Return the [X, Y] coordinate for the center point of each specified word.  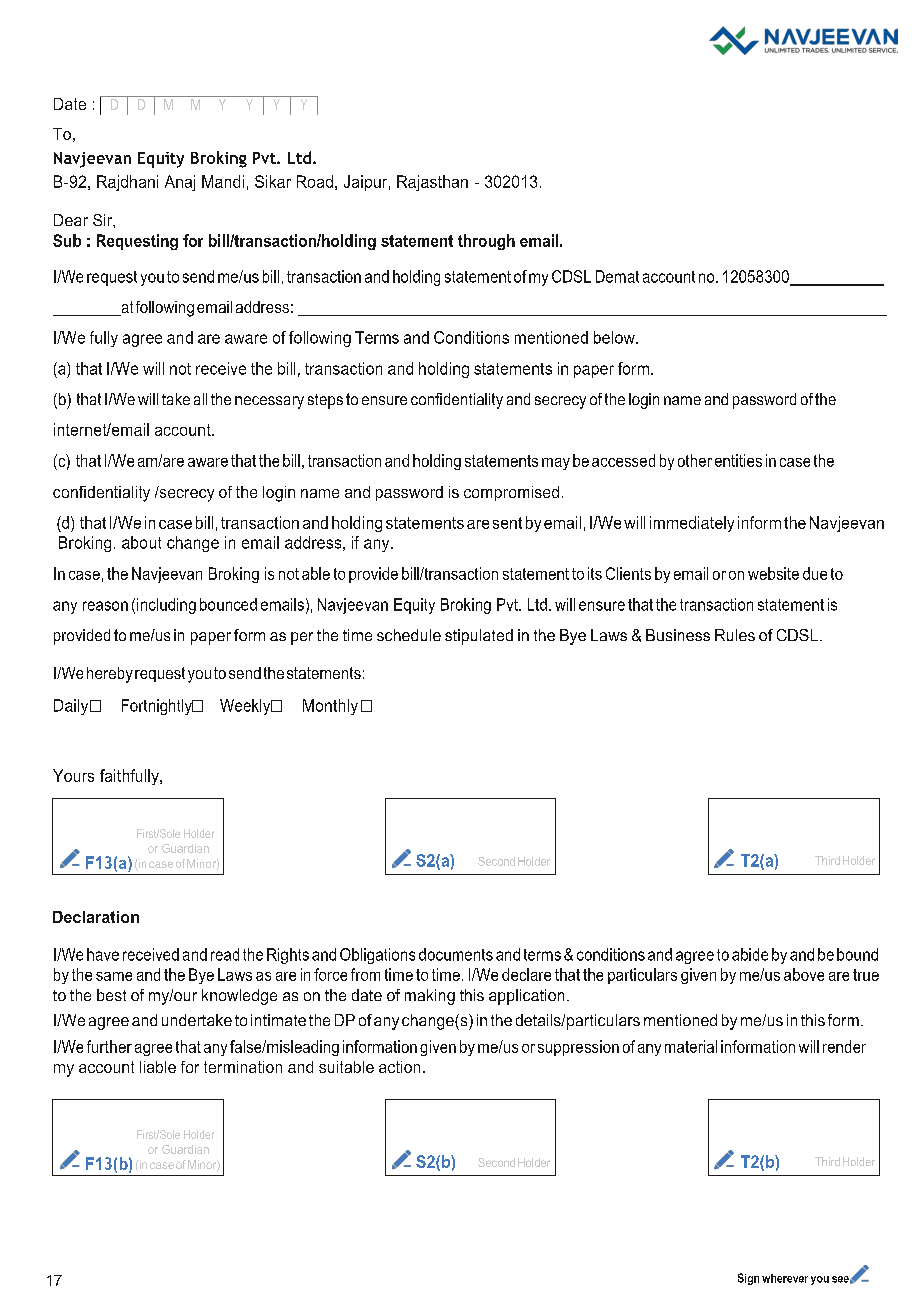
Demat [617, 276]
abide [750, 954]
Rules [735, 635]
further [109, 1046]
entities [738, 460]
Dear [71, 220]
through [486, 242]
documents [456, 954]
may [556, 464]
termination [243, 1067]
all [200, 399]
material [691, 1046]
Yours [73, 775]
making [430, 997]
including [166, 606]
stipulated [479, 637]
